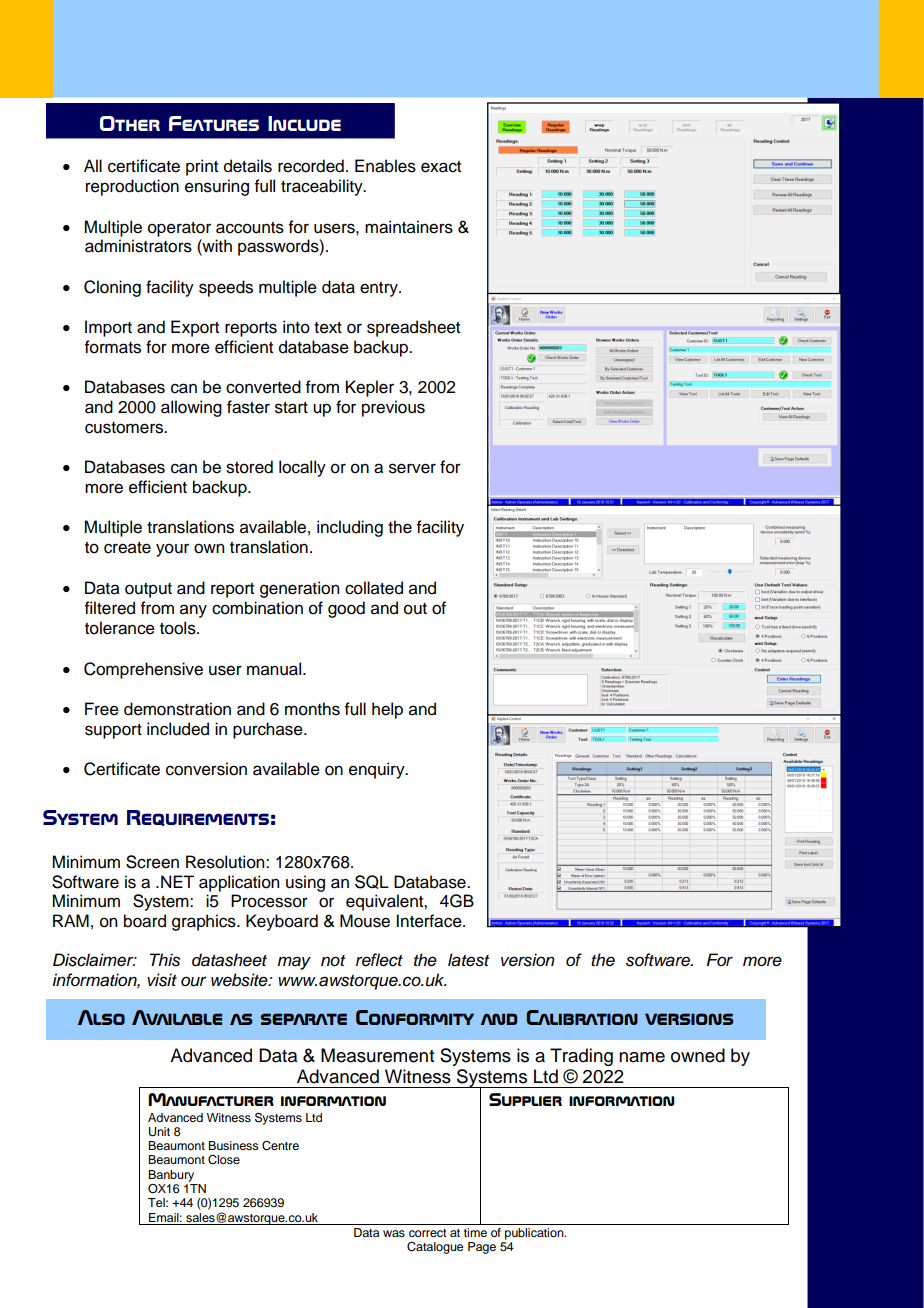 This image has width=924, height=1308. I want to click on Calibration, so click(582, 1017).
